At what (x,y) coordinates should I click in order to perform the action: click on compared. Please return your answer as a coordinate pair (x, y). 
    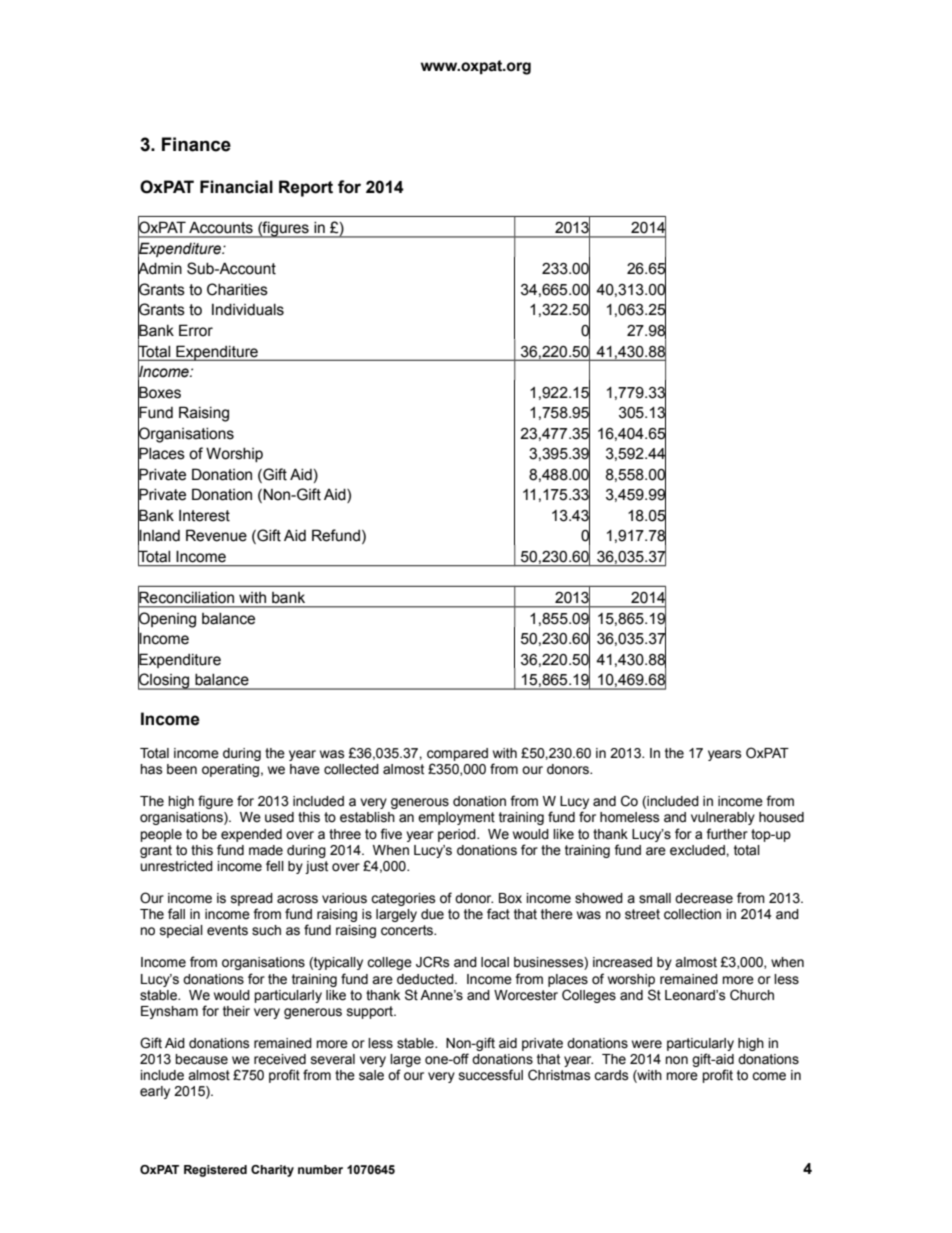
    Looking at the image, I should click on (457, 754).
